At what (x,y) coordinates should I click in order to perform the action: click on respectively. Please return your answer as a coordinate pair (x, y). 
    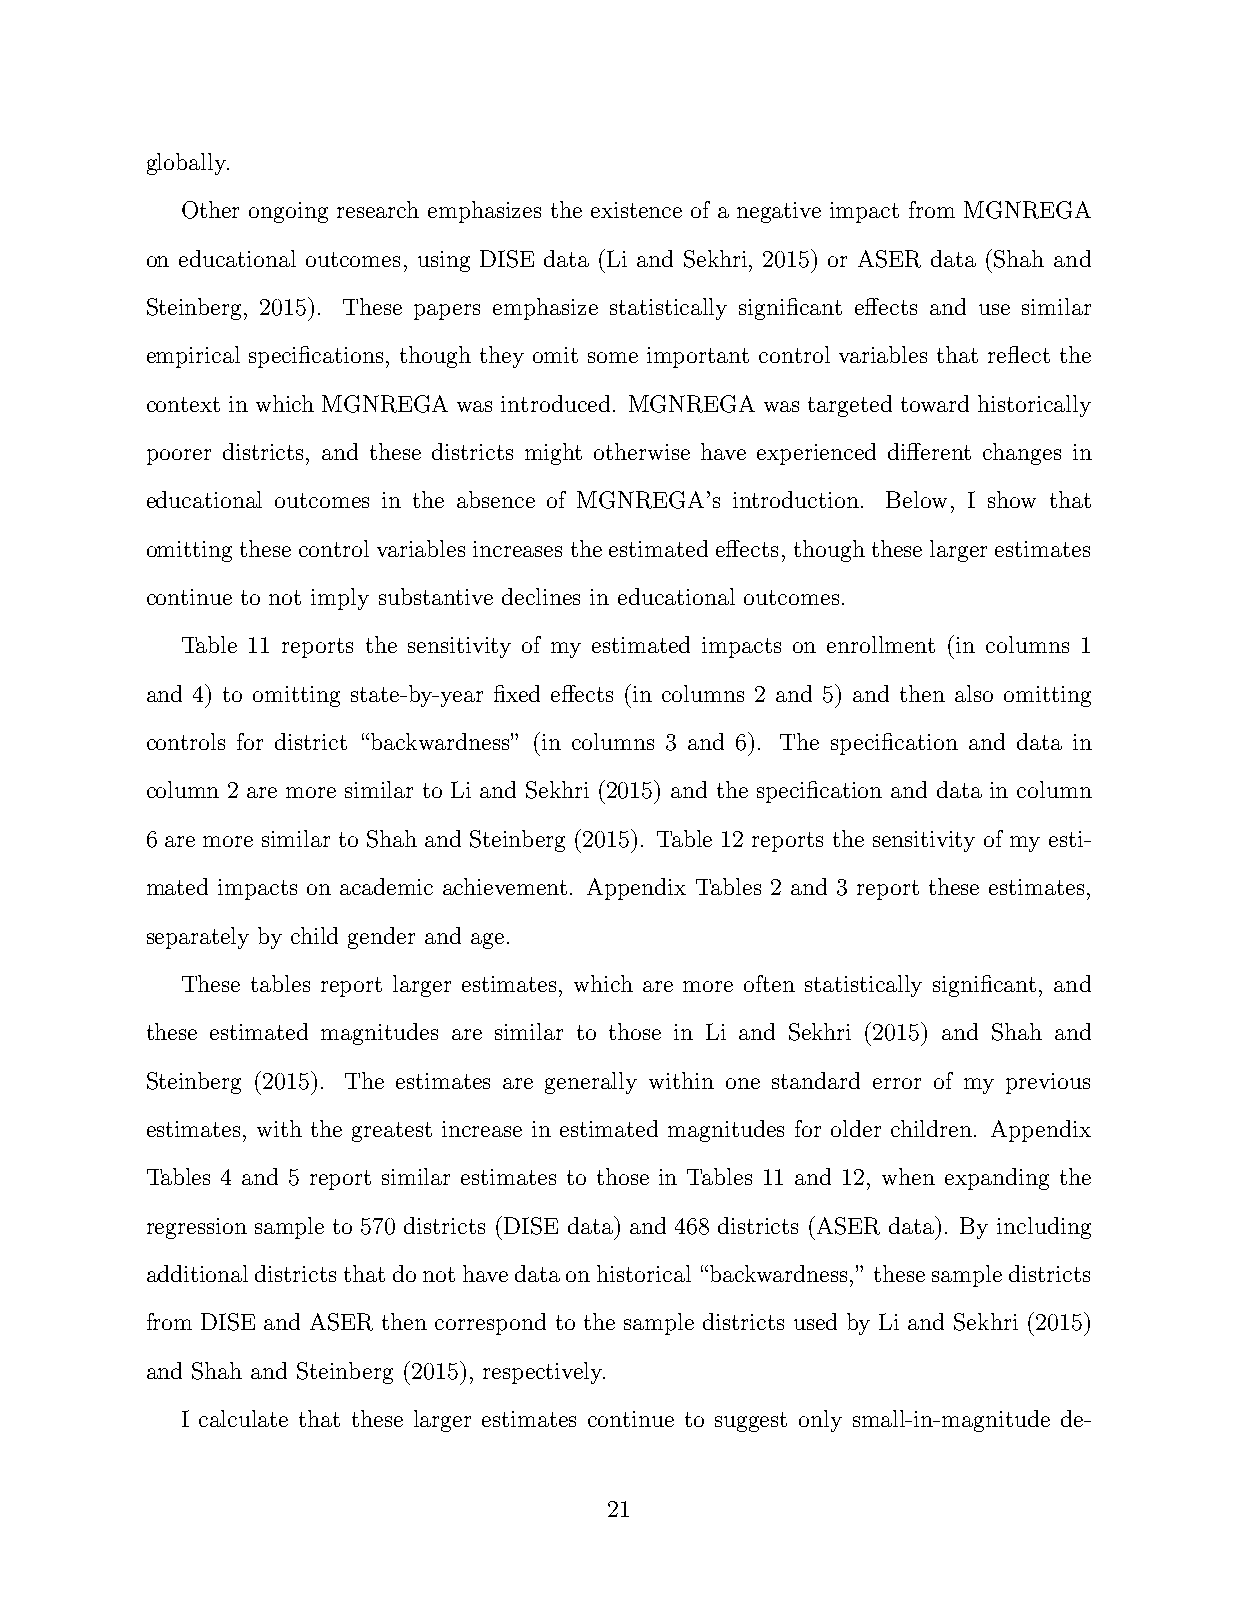
    Looking at the image, I should click on (544, 1373).
